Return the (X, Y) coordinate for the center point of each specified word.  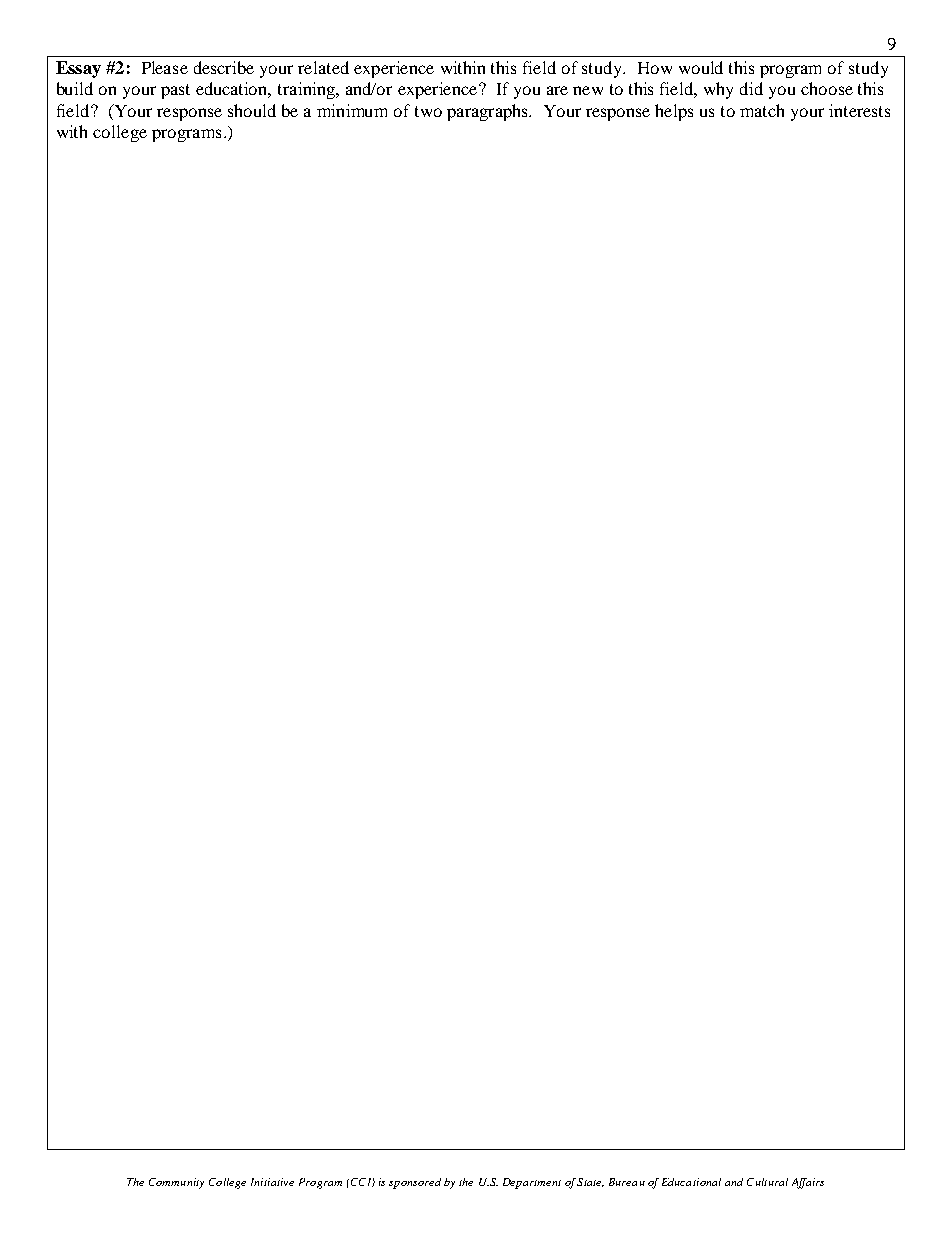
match (762, 110)
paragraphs (488, 112)
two (428, 111)
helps (674, 112)
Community (176, 1183)
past (175, 91)
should (252, 110)
